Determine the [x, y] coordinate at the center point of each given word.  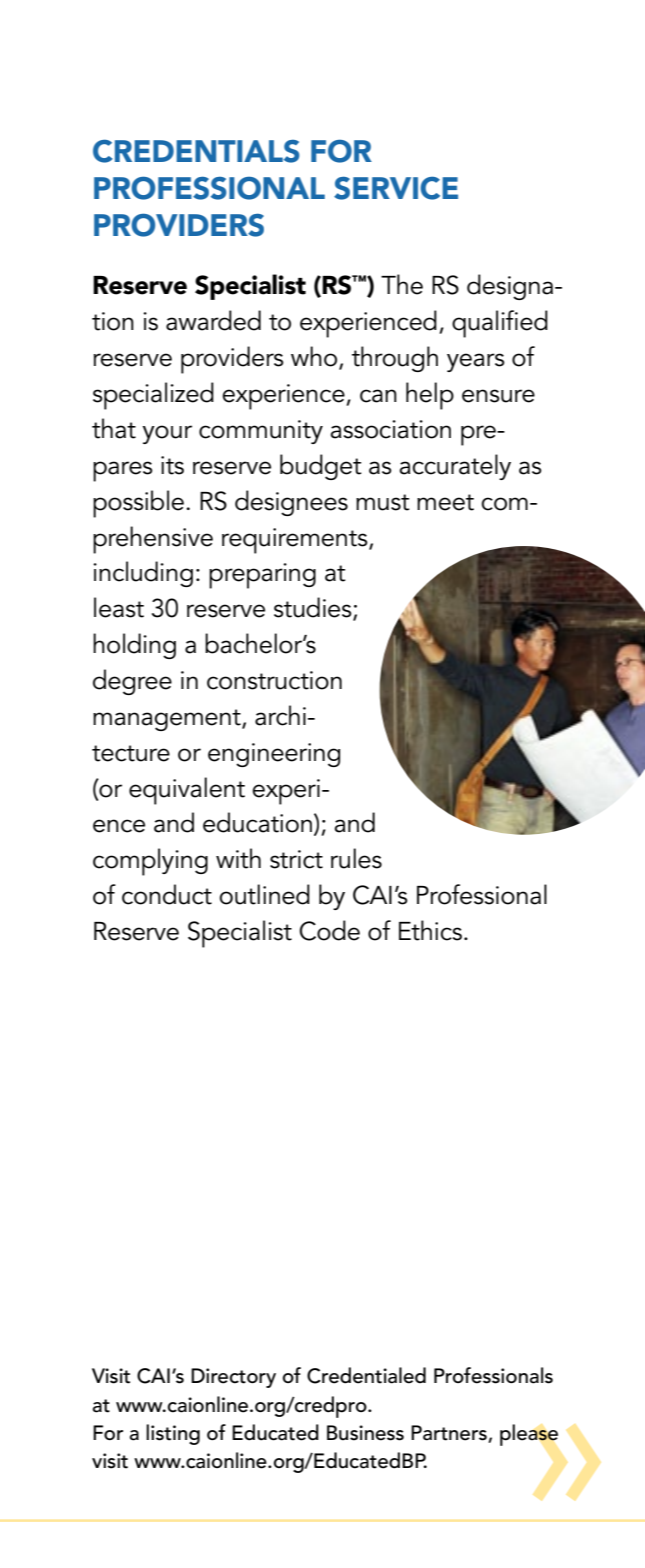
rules [356, 858]
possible [138, 504]
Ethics [430, 930]
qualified [500, 324]
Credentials [196, 151]
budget [321, 467]
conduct [167, 894]
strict [296, 859]
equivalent [187, 791]
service [396, 188]
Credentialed [366, 1375]
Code [329, 930]
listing [173, 1434]
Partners [449, 1433]
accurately [455, 467]
